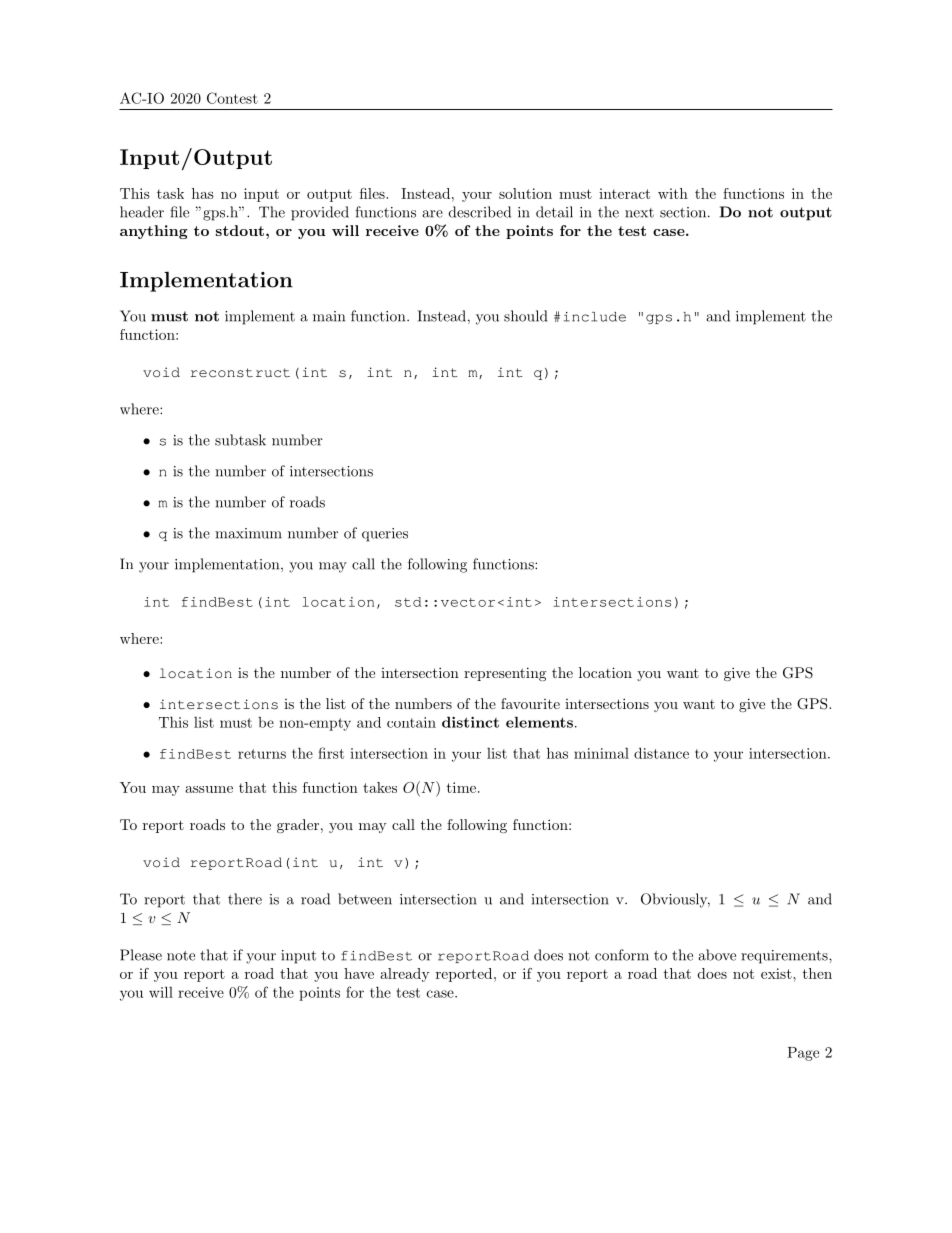 Image resolution: width=952 pixels, height=1233 pixels. Describe the element at coordinates (181, 956) in the screenshot. I see `note` at that location.
